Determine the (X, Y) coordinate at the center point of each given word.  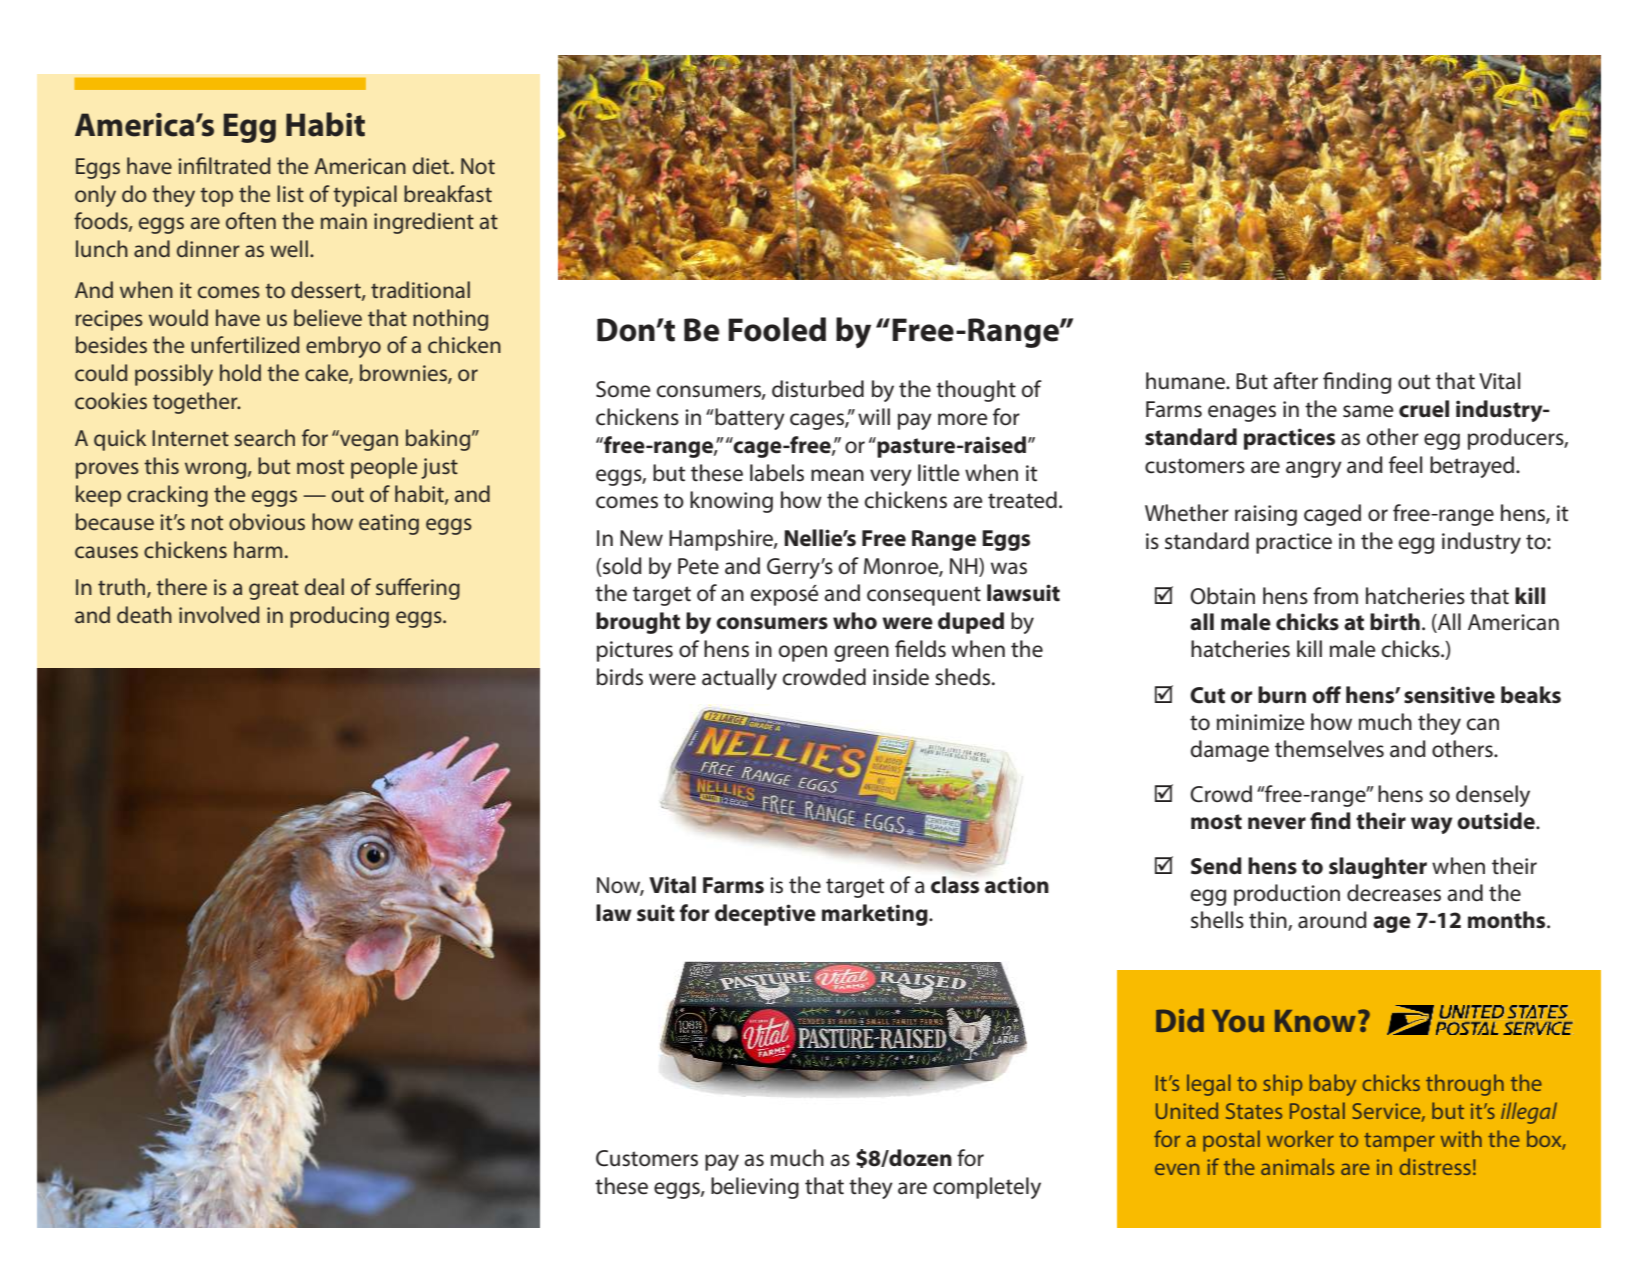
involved (219, 614)
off (1326, 695)
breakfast (448, 193)
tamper (1399, 1142)
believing (755, 1188)
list (290, 193)
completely (987, 1188)
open (803, 653)
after (1295, 381)
